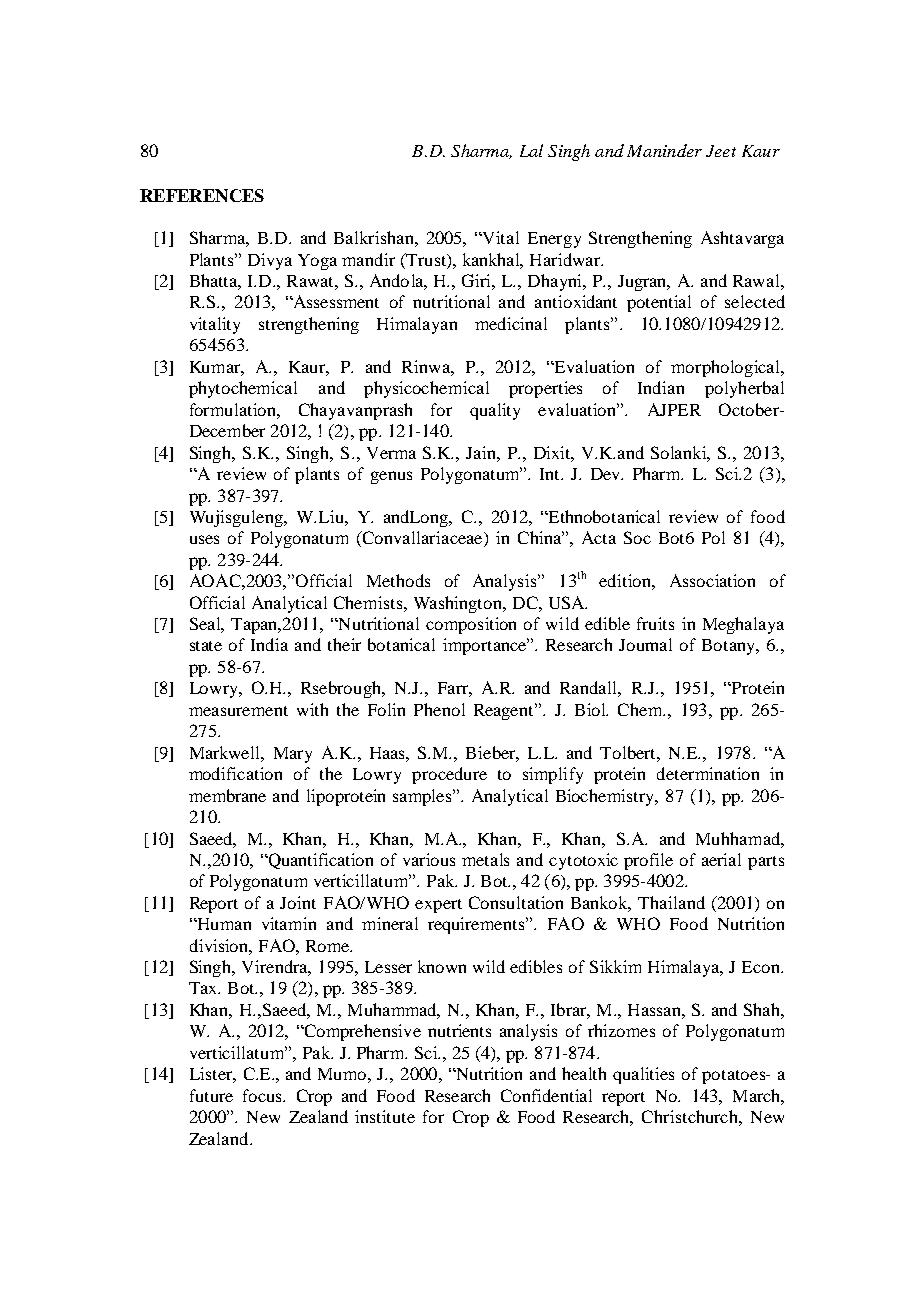 The width and height of the image is (924, 1308). I want to click on Confidential, so click(546, 1095).
